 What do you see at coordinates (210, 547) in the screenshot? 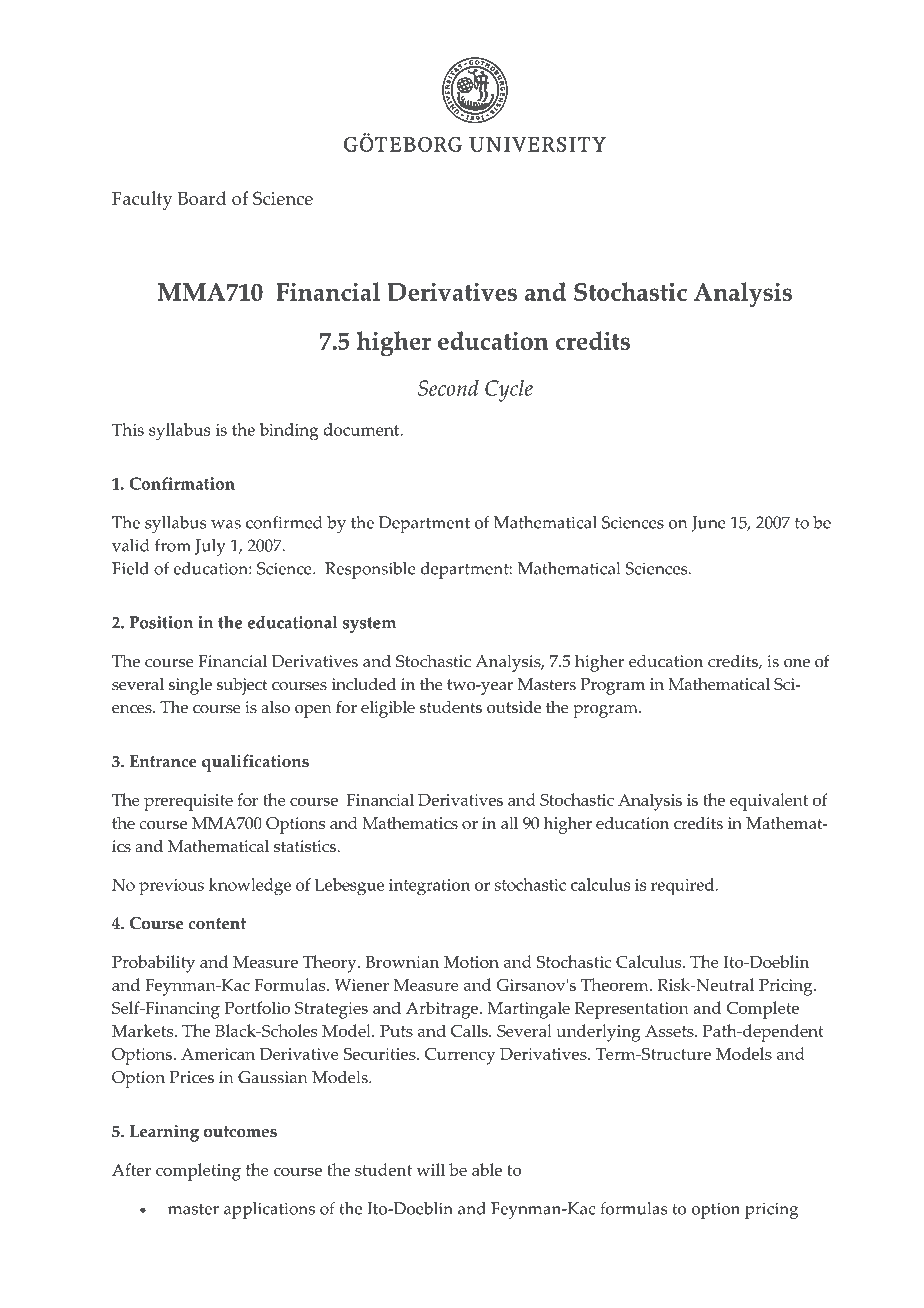
I see `July` at bounding box center [210, 547].
